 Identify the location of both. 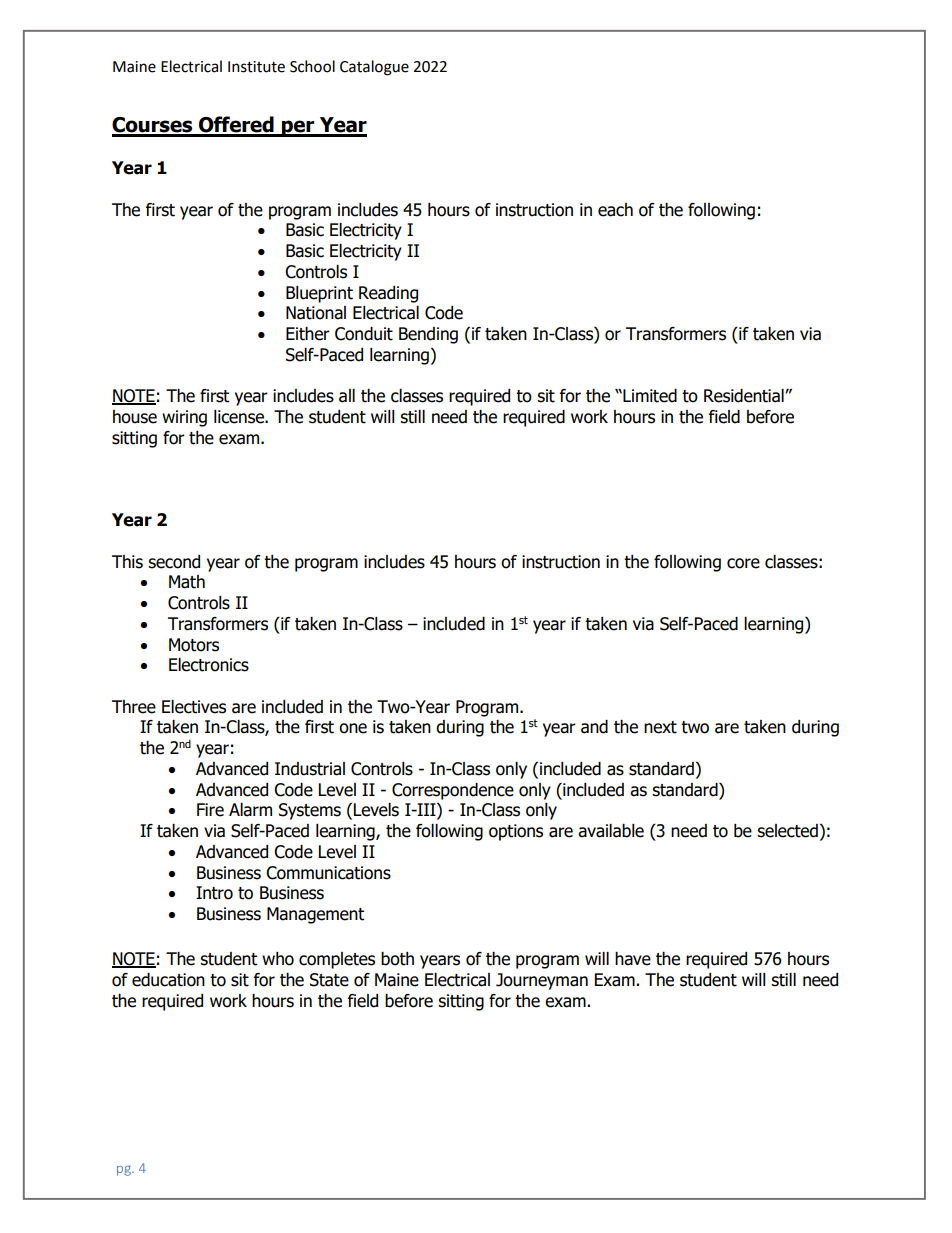
(397, 959).
